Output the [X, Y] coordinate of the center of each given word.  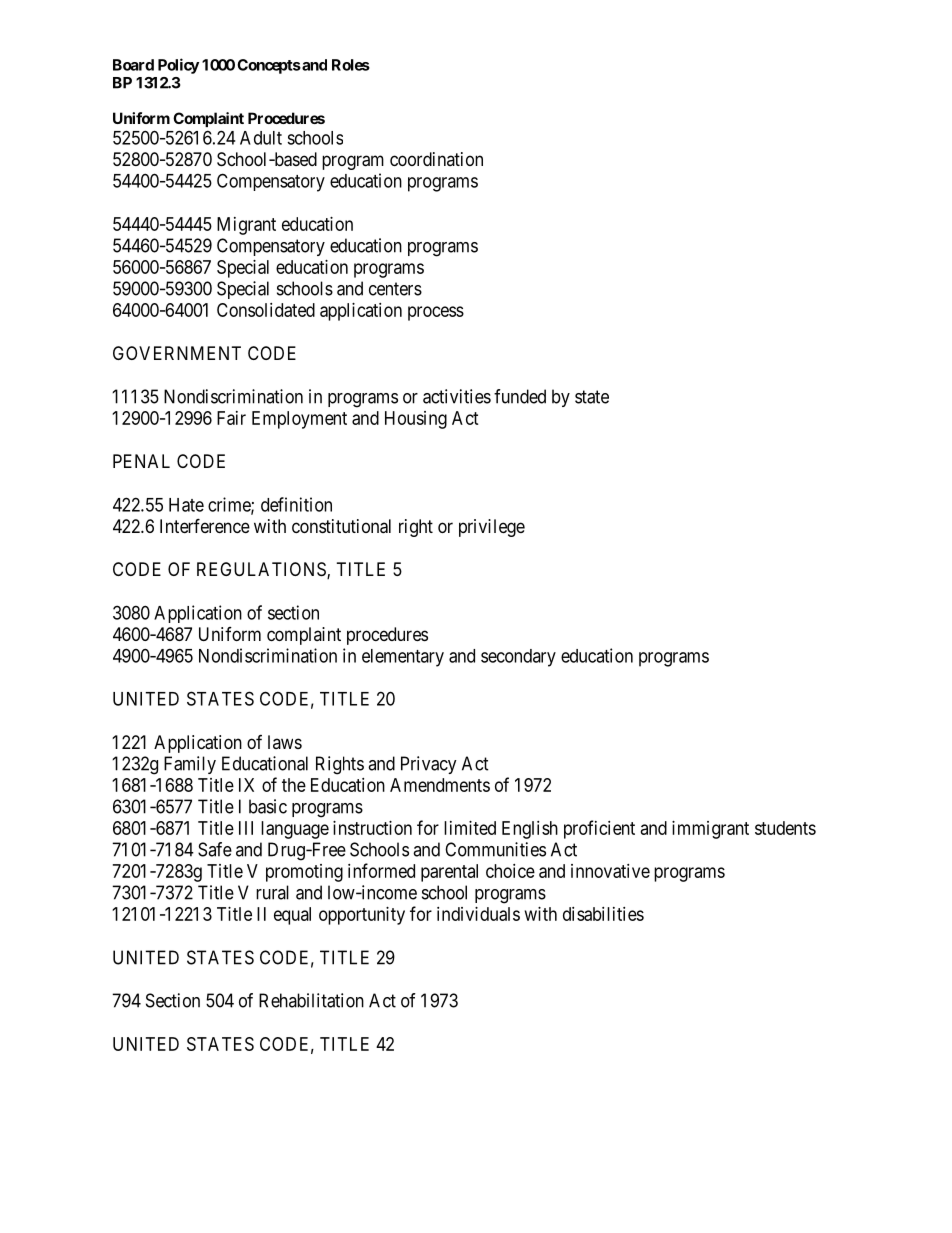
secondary [518, 658]
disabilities [603, 914]
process [436, 313]
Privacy [429, 765]
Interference [205, 525]
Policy [178, 66]
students [785, 828]
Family [190, 765]
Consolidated [266, 310]
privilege [492, 528]
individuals [478, 914]
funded [520, 396]
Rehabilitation [311, 1000]
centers [395, 289]
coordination [436, 159]
